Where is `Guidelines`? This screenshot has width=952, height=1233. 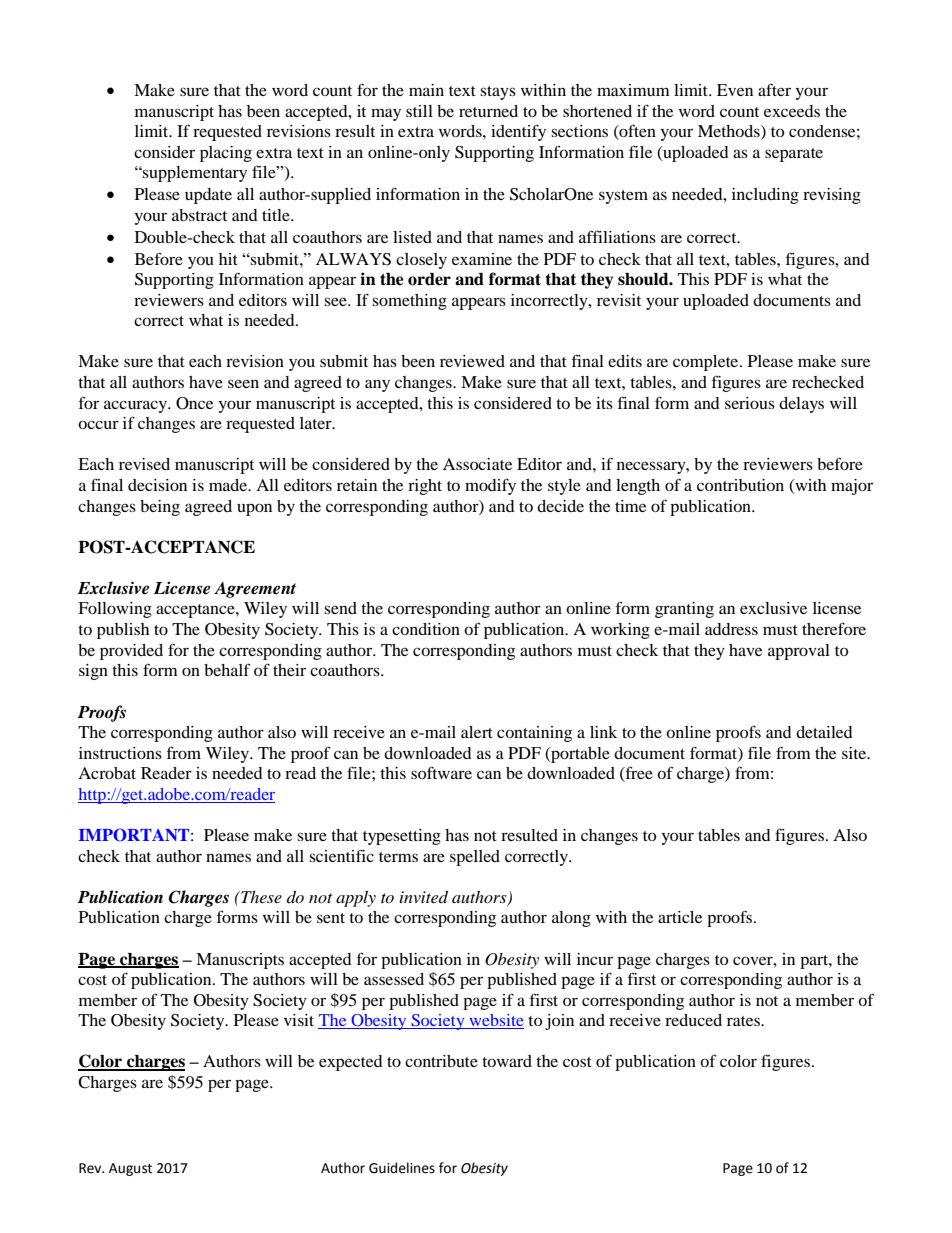
Guidelines is located at coordinates (402, 1168).
